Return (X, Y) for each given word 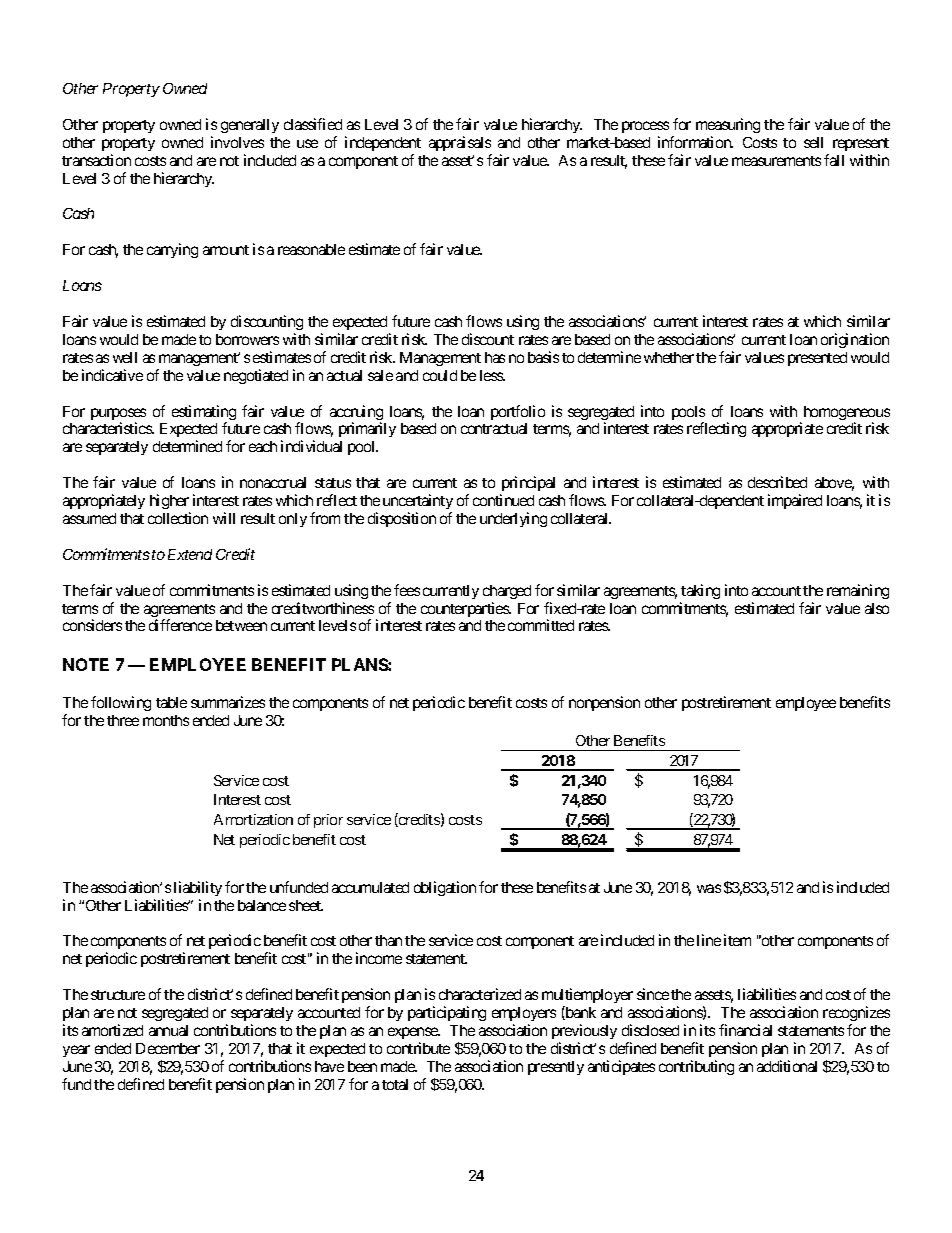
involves (237, 142)
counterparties (465, 609)
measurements (776, 161)
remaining (858, 591)
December (168, 1048)
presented (817, 359)
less (492, 375)
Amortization (253, 819)
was (709, 888)
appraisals (460, 143)
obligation (445, 888)
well (125, 357)
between (241, 625)
